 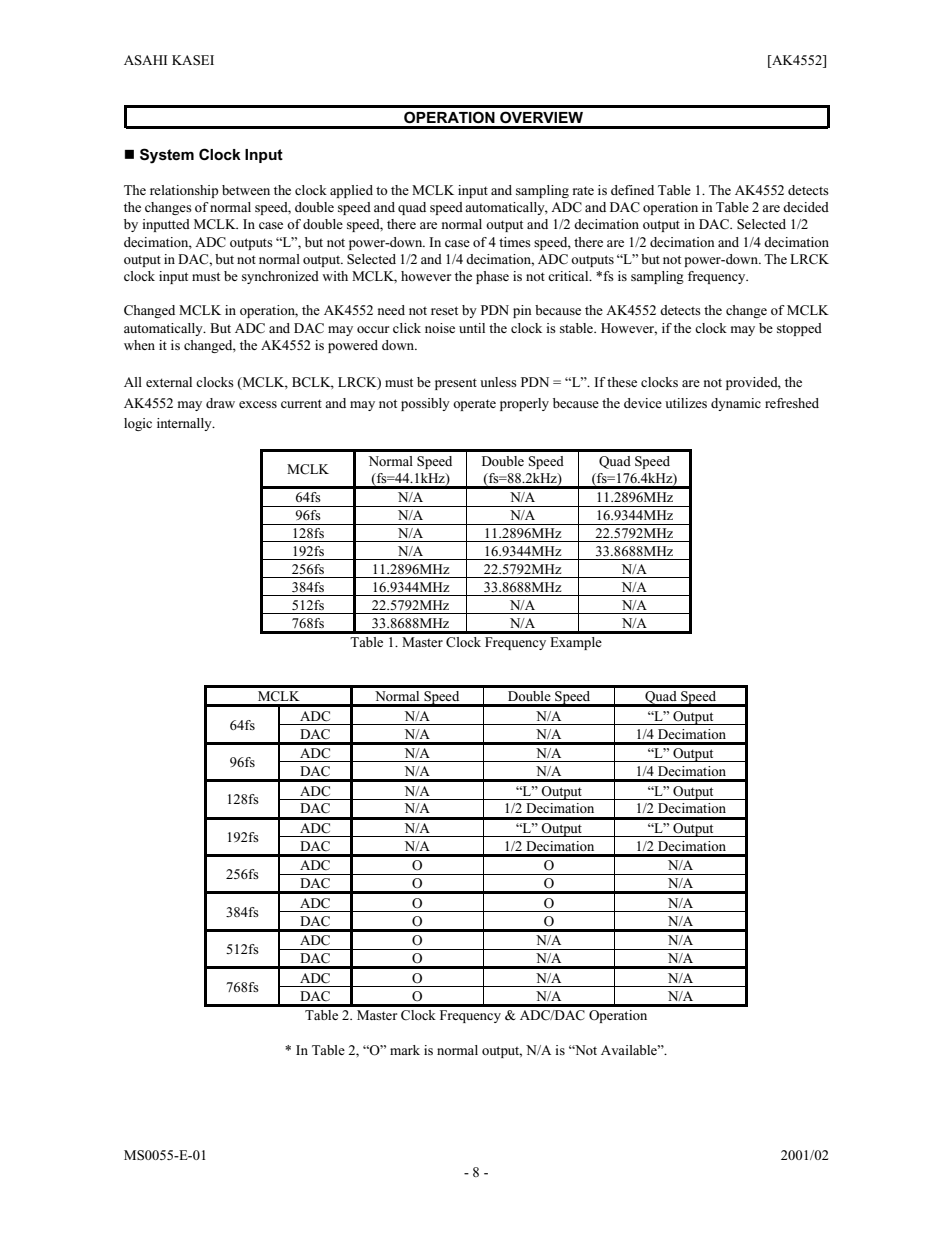 I want to click on KASEI, so click(x=193, y=60).
